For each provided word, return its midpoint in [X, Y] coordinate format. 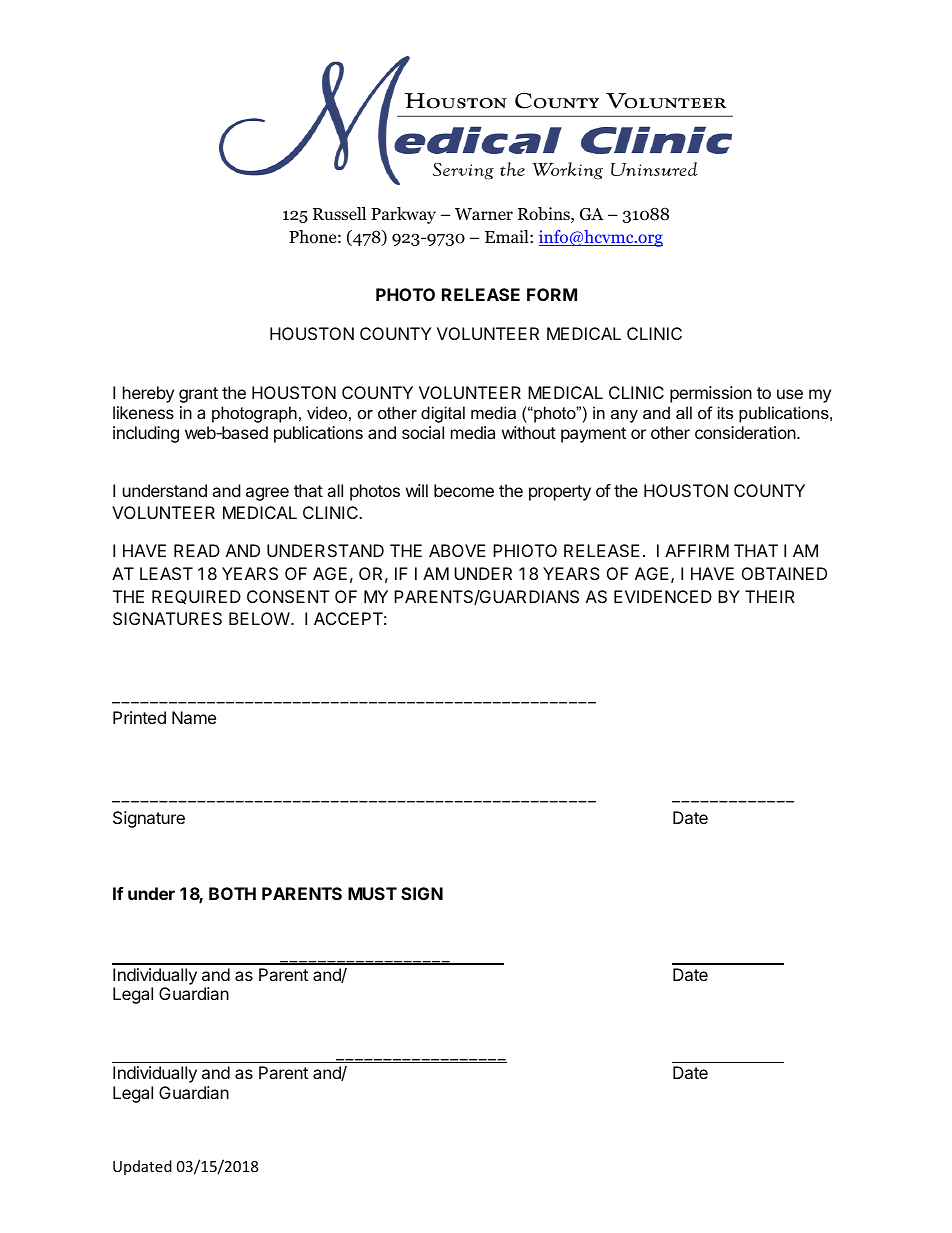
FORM [552, 294]
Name [194, 717]
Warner [484, 214]
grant [198, 395]
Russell [339, 213]
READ [197, 550]
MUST [372, 893]
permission [711, 394]
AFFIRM [697, 550]
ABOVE [457, 550]
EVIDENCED [663, 596]
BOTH [232, 893]
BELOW [260, 618]
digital [443, 414]
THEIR [770, 596]
